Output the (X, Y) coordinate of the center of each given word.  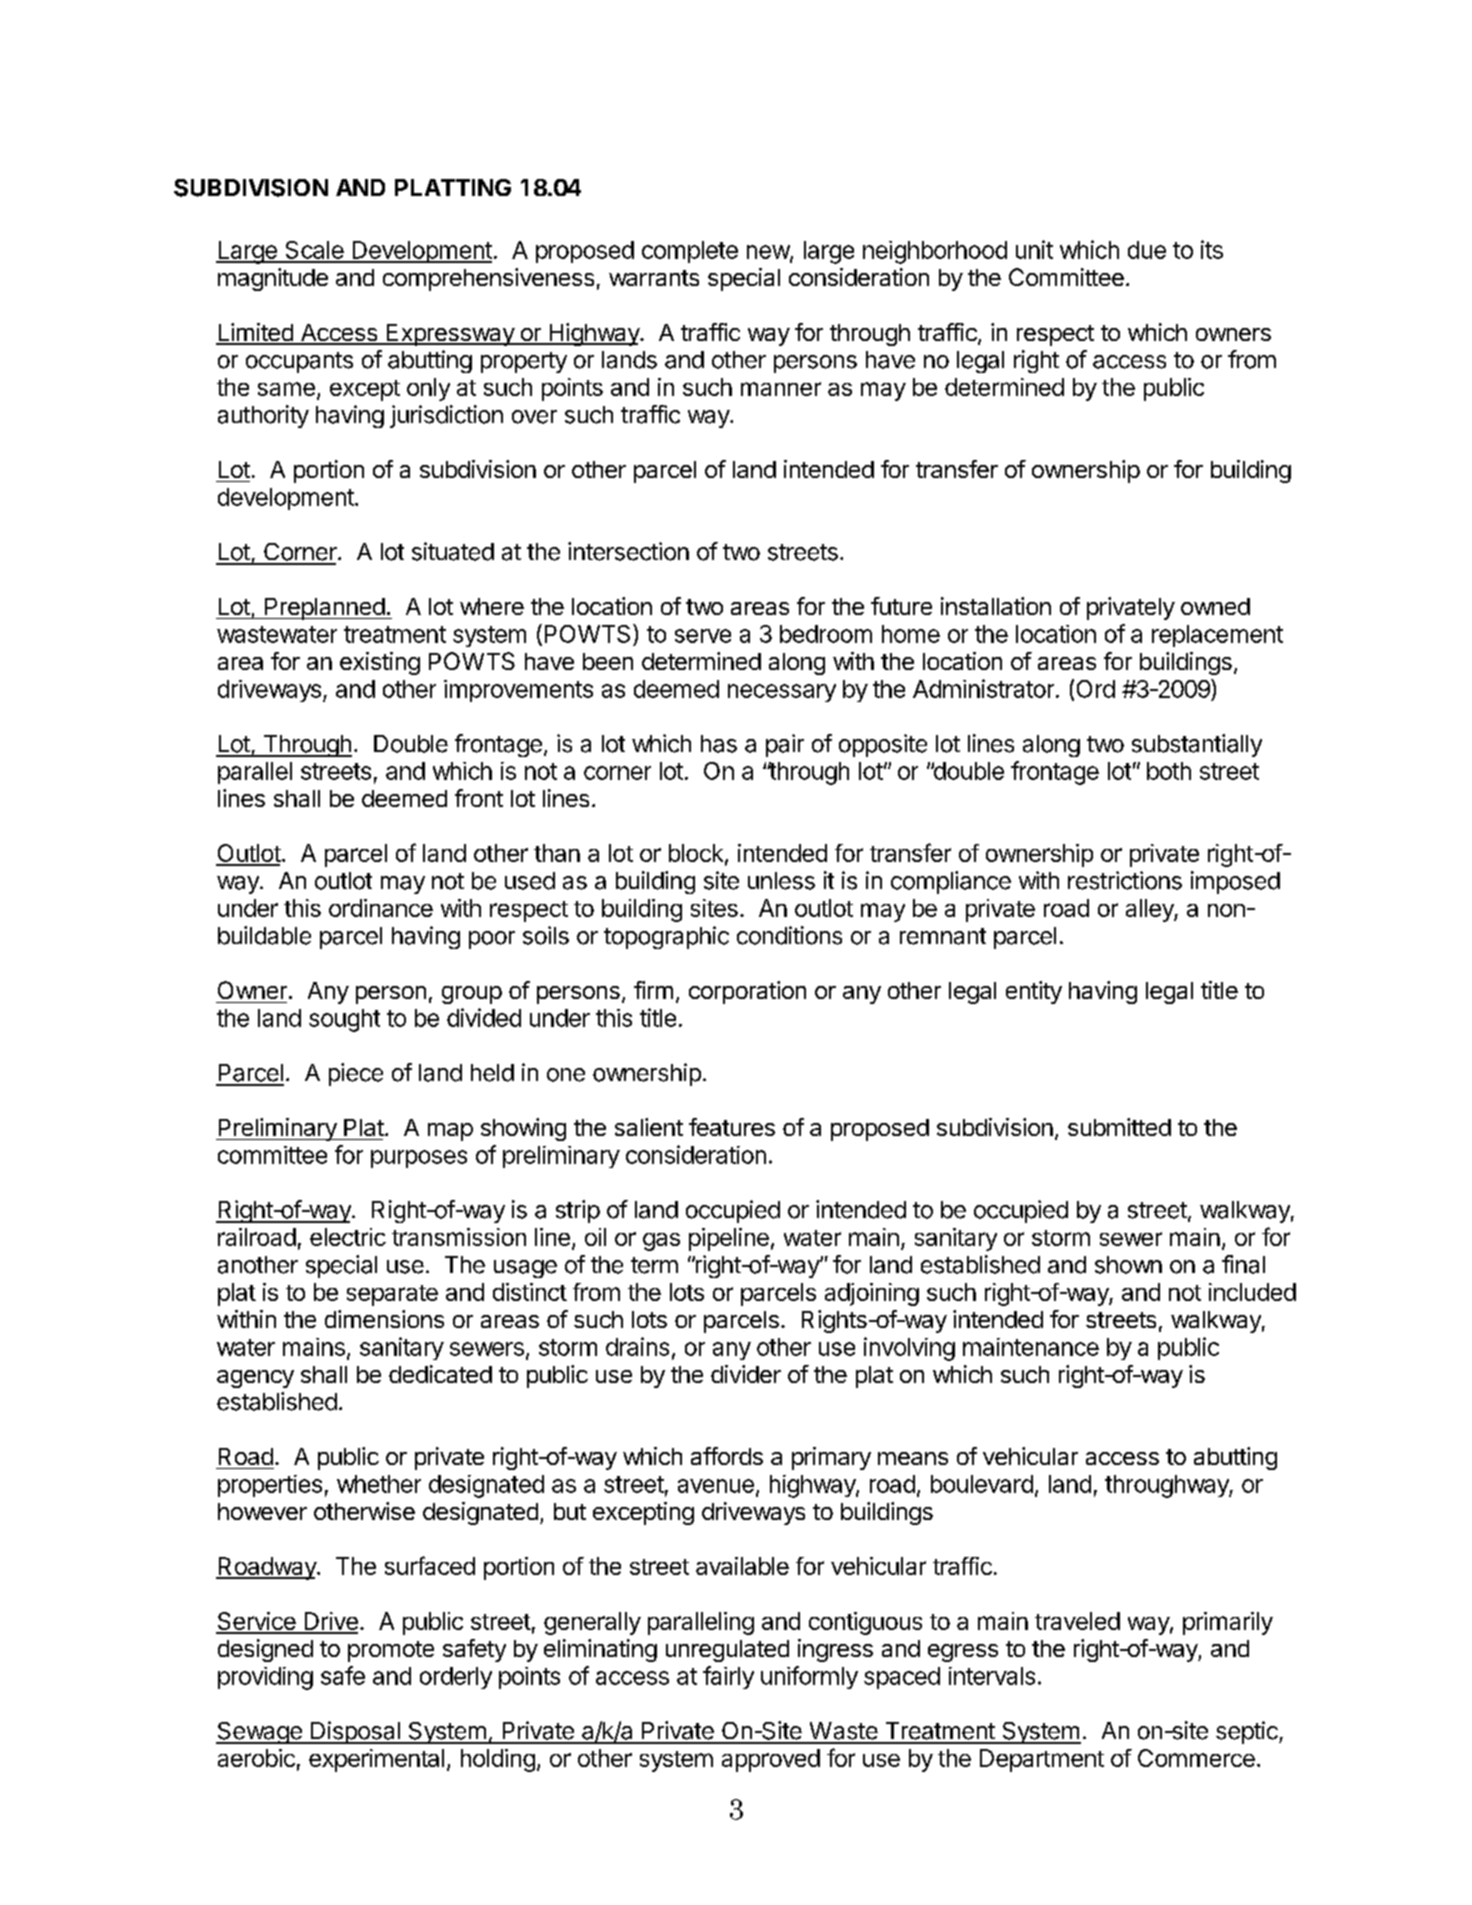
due (1147, 250)
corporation (747, 992)
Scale (314, 251)
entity (1034, 992)
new (769, 253)
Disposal (355, 1732)
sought (344, 1020)
